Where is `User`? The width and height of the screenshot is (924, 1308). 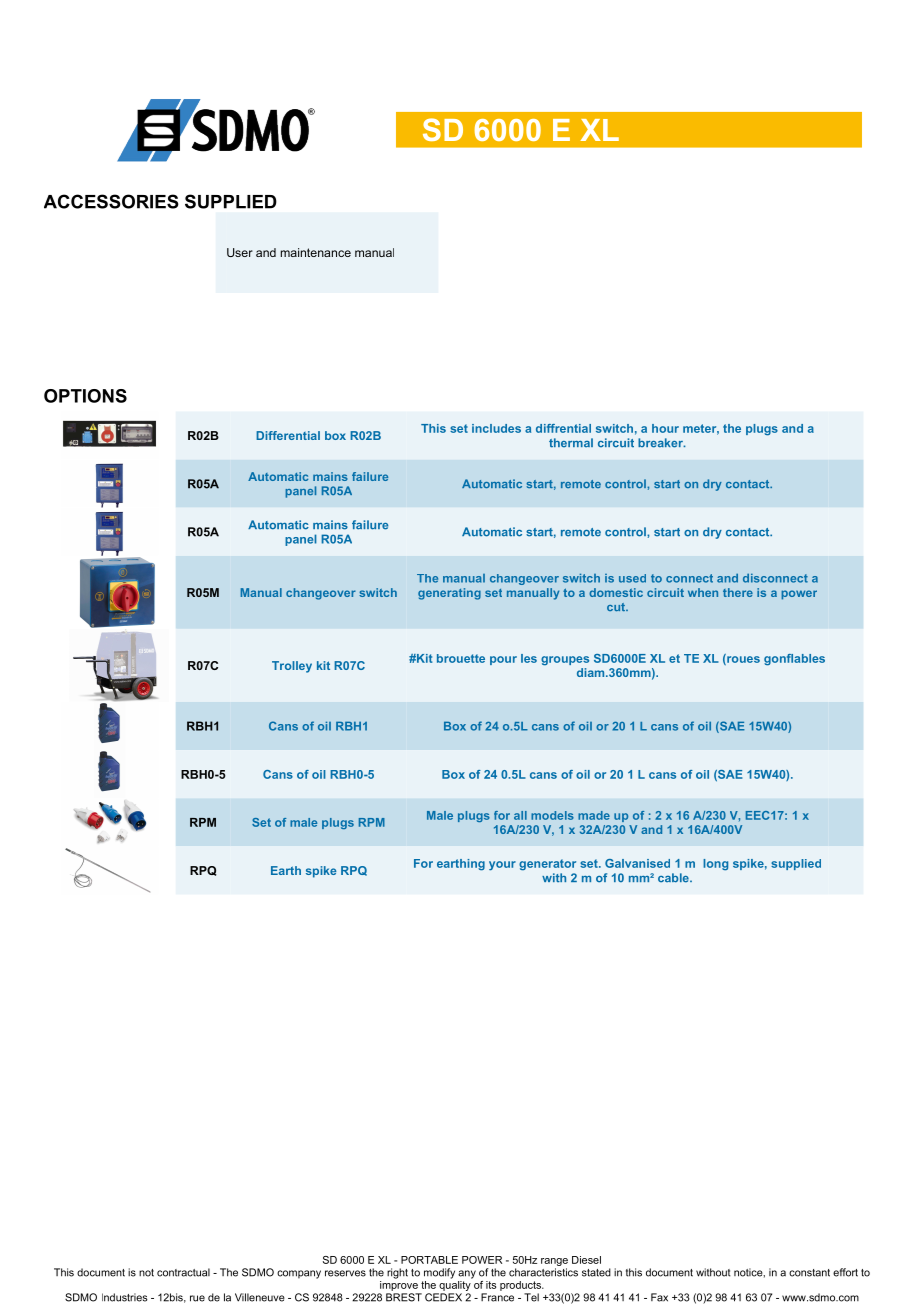 User is located at coordinates (240, 252).
